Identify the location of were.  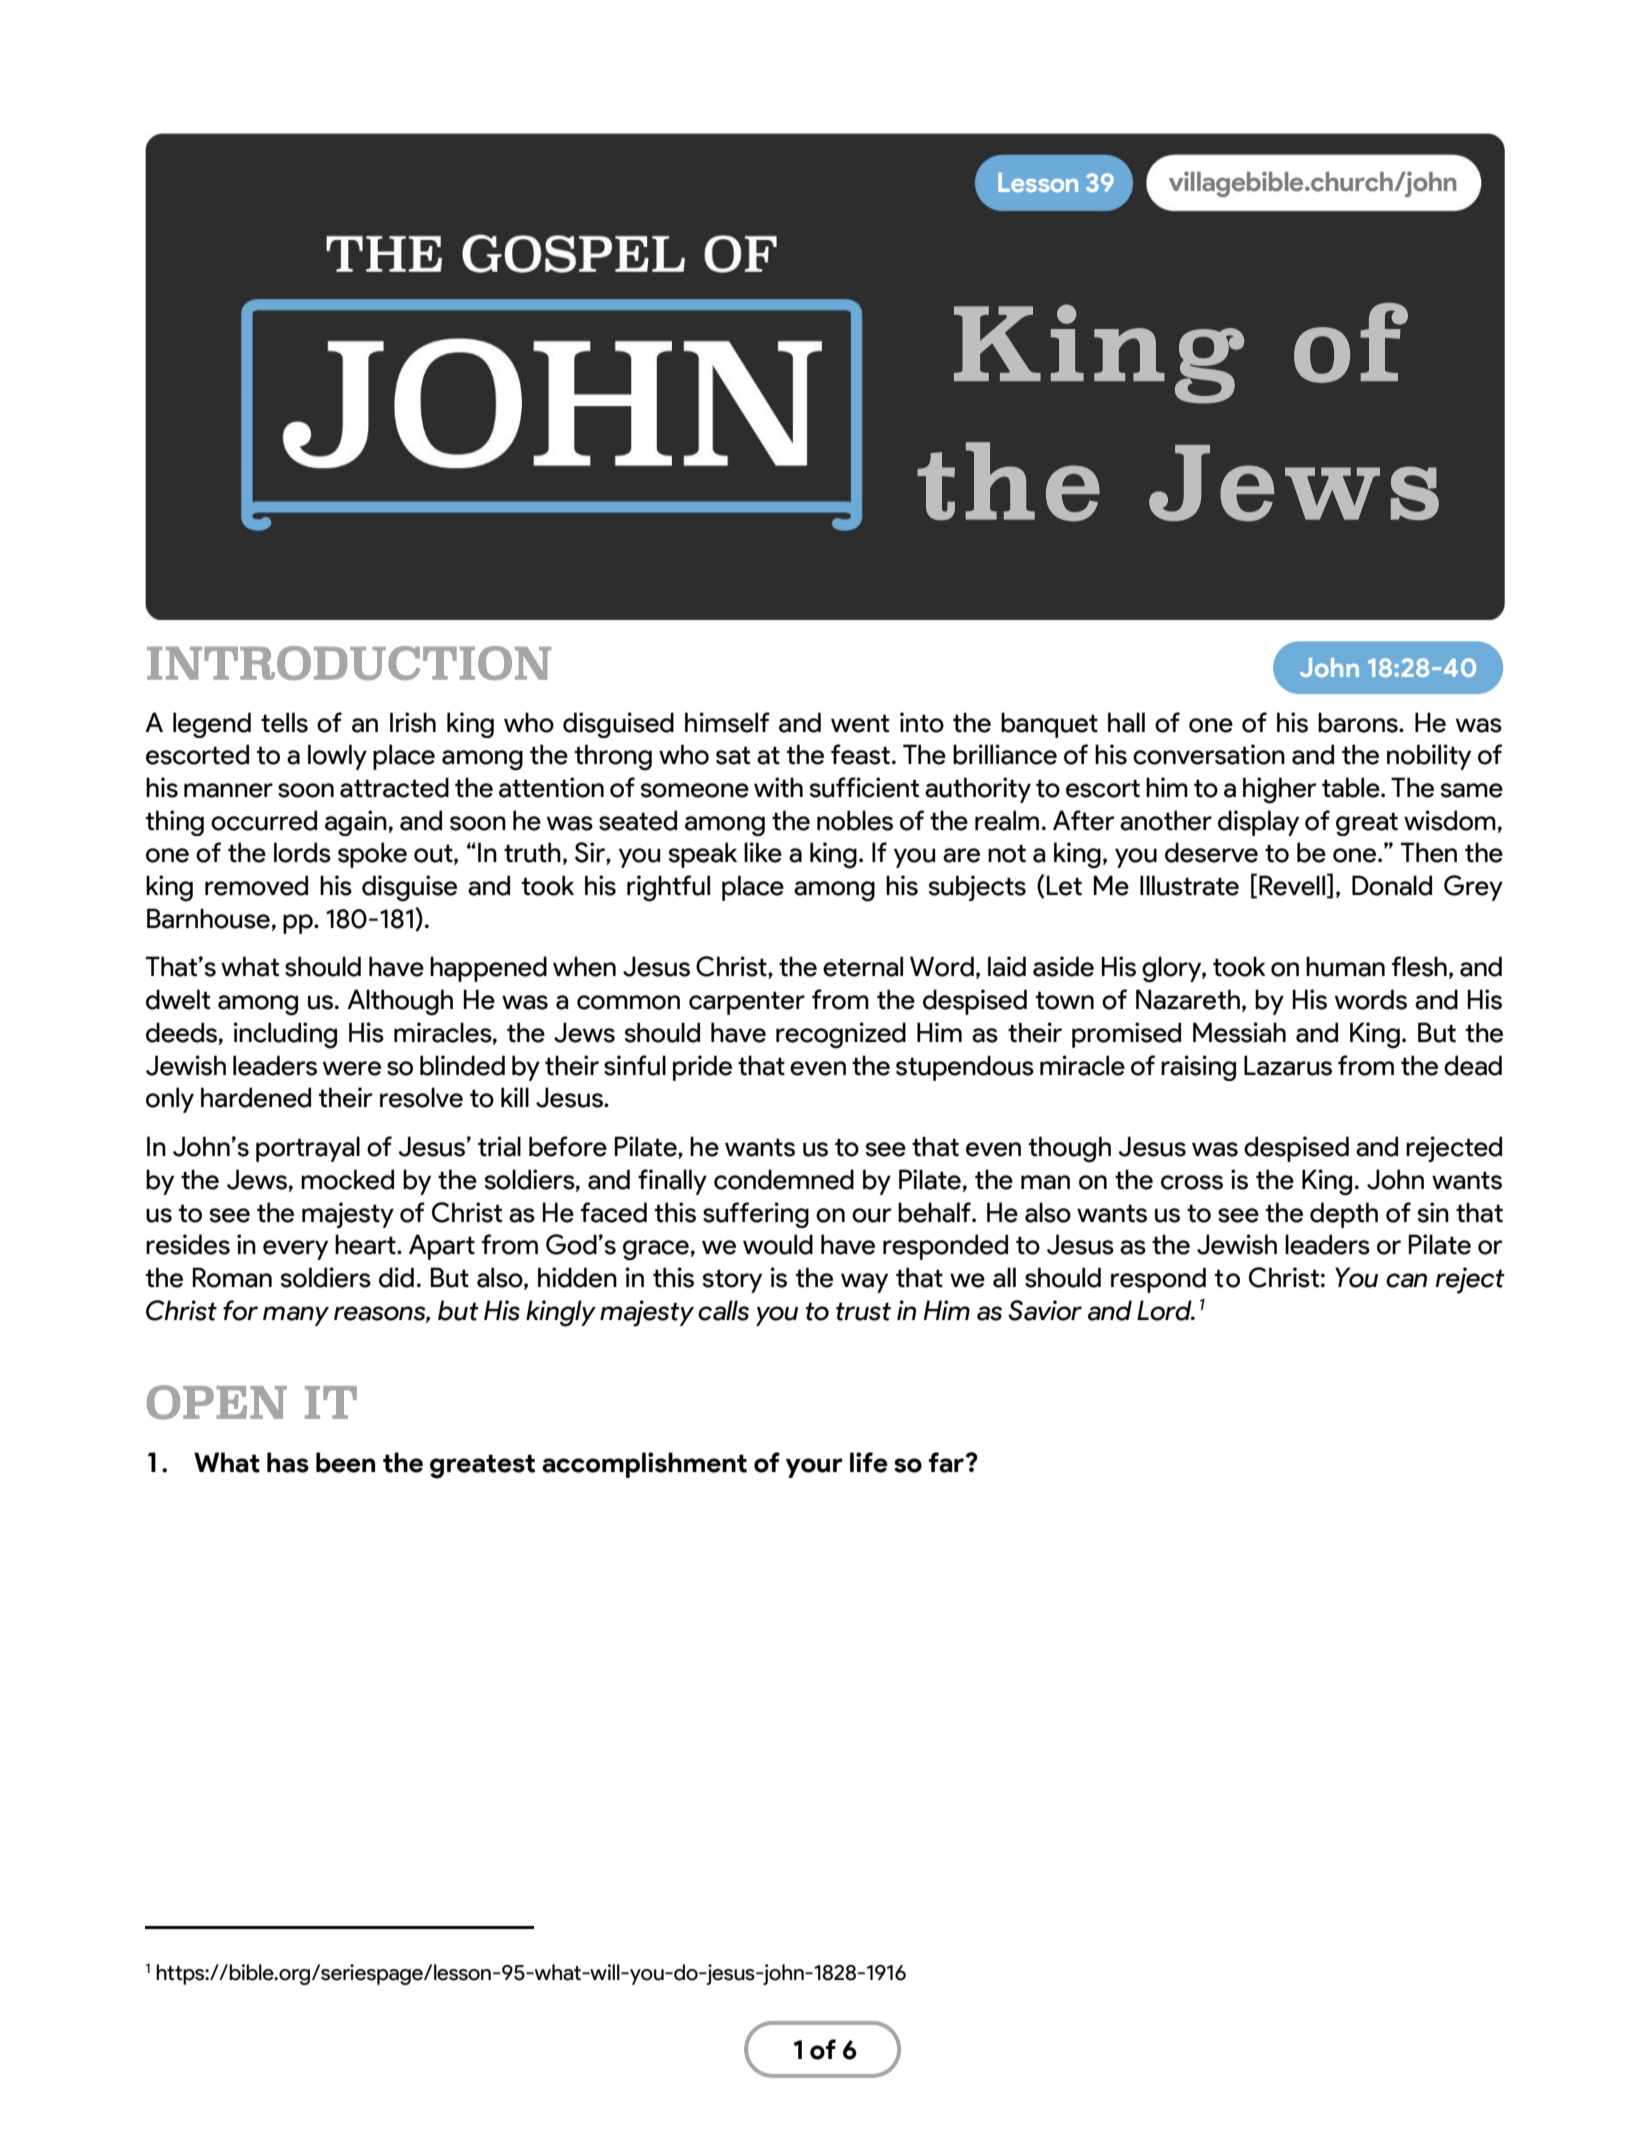
(352, 1068).
